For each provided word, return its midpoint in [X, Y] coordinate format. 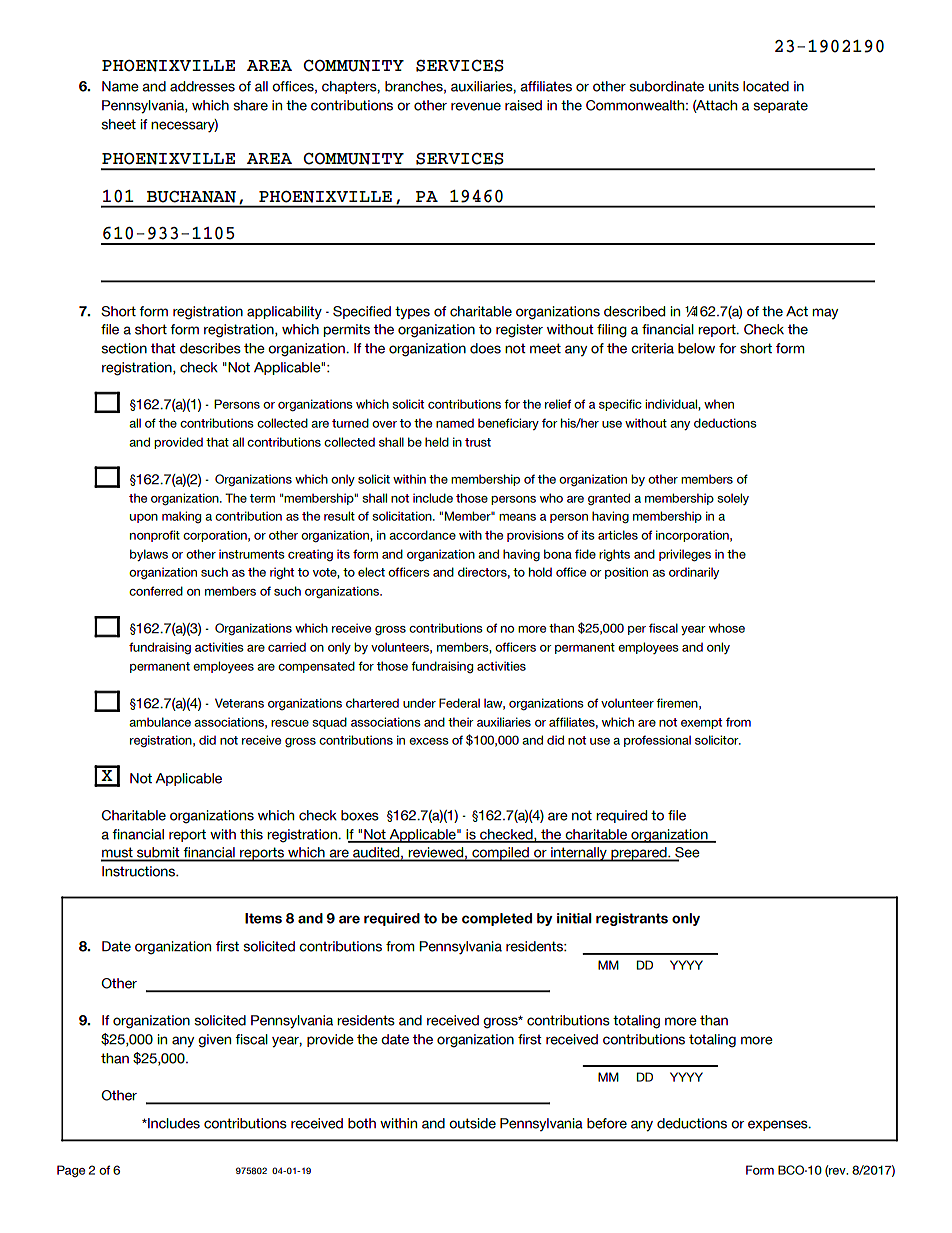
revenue [476, 106]
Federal [459, 703]
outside [472, 1123]
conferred [156, 591]
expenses [779, 1125]
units [724, 86]
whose [727, 628]
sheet [118, 124]
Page [71, 1171]
